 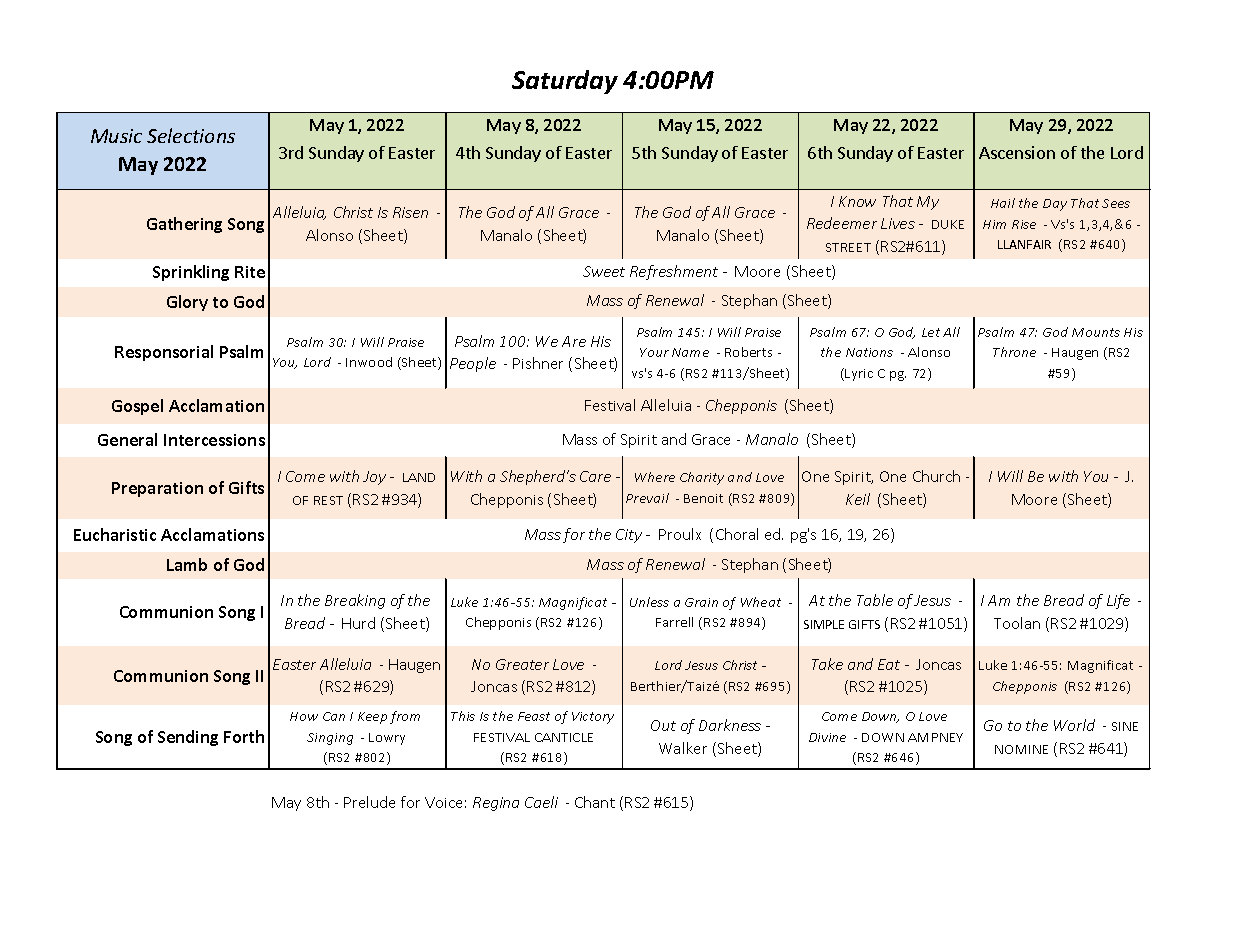 I want to click on Lamb, so click(x=187, y=564).
